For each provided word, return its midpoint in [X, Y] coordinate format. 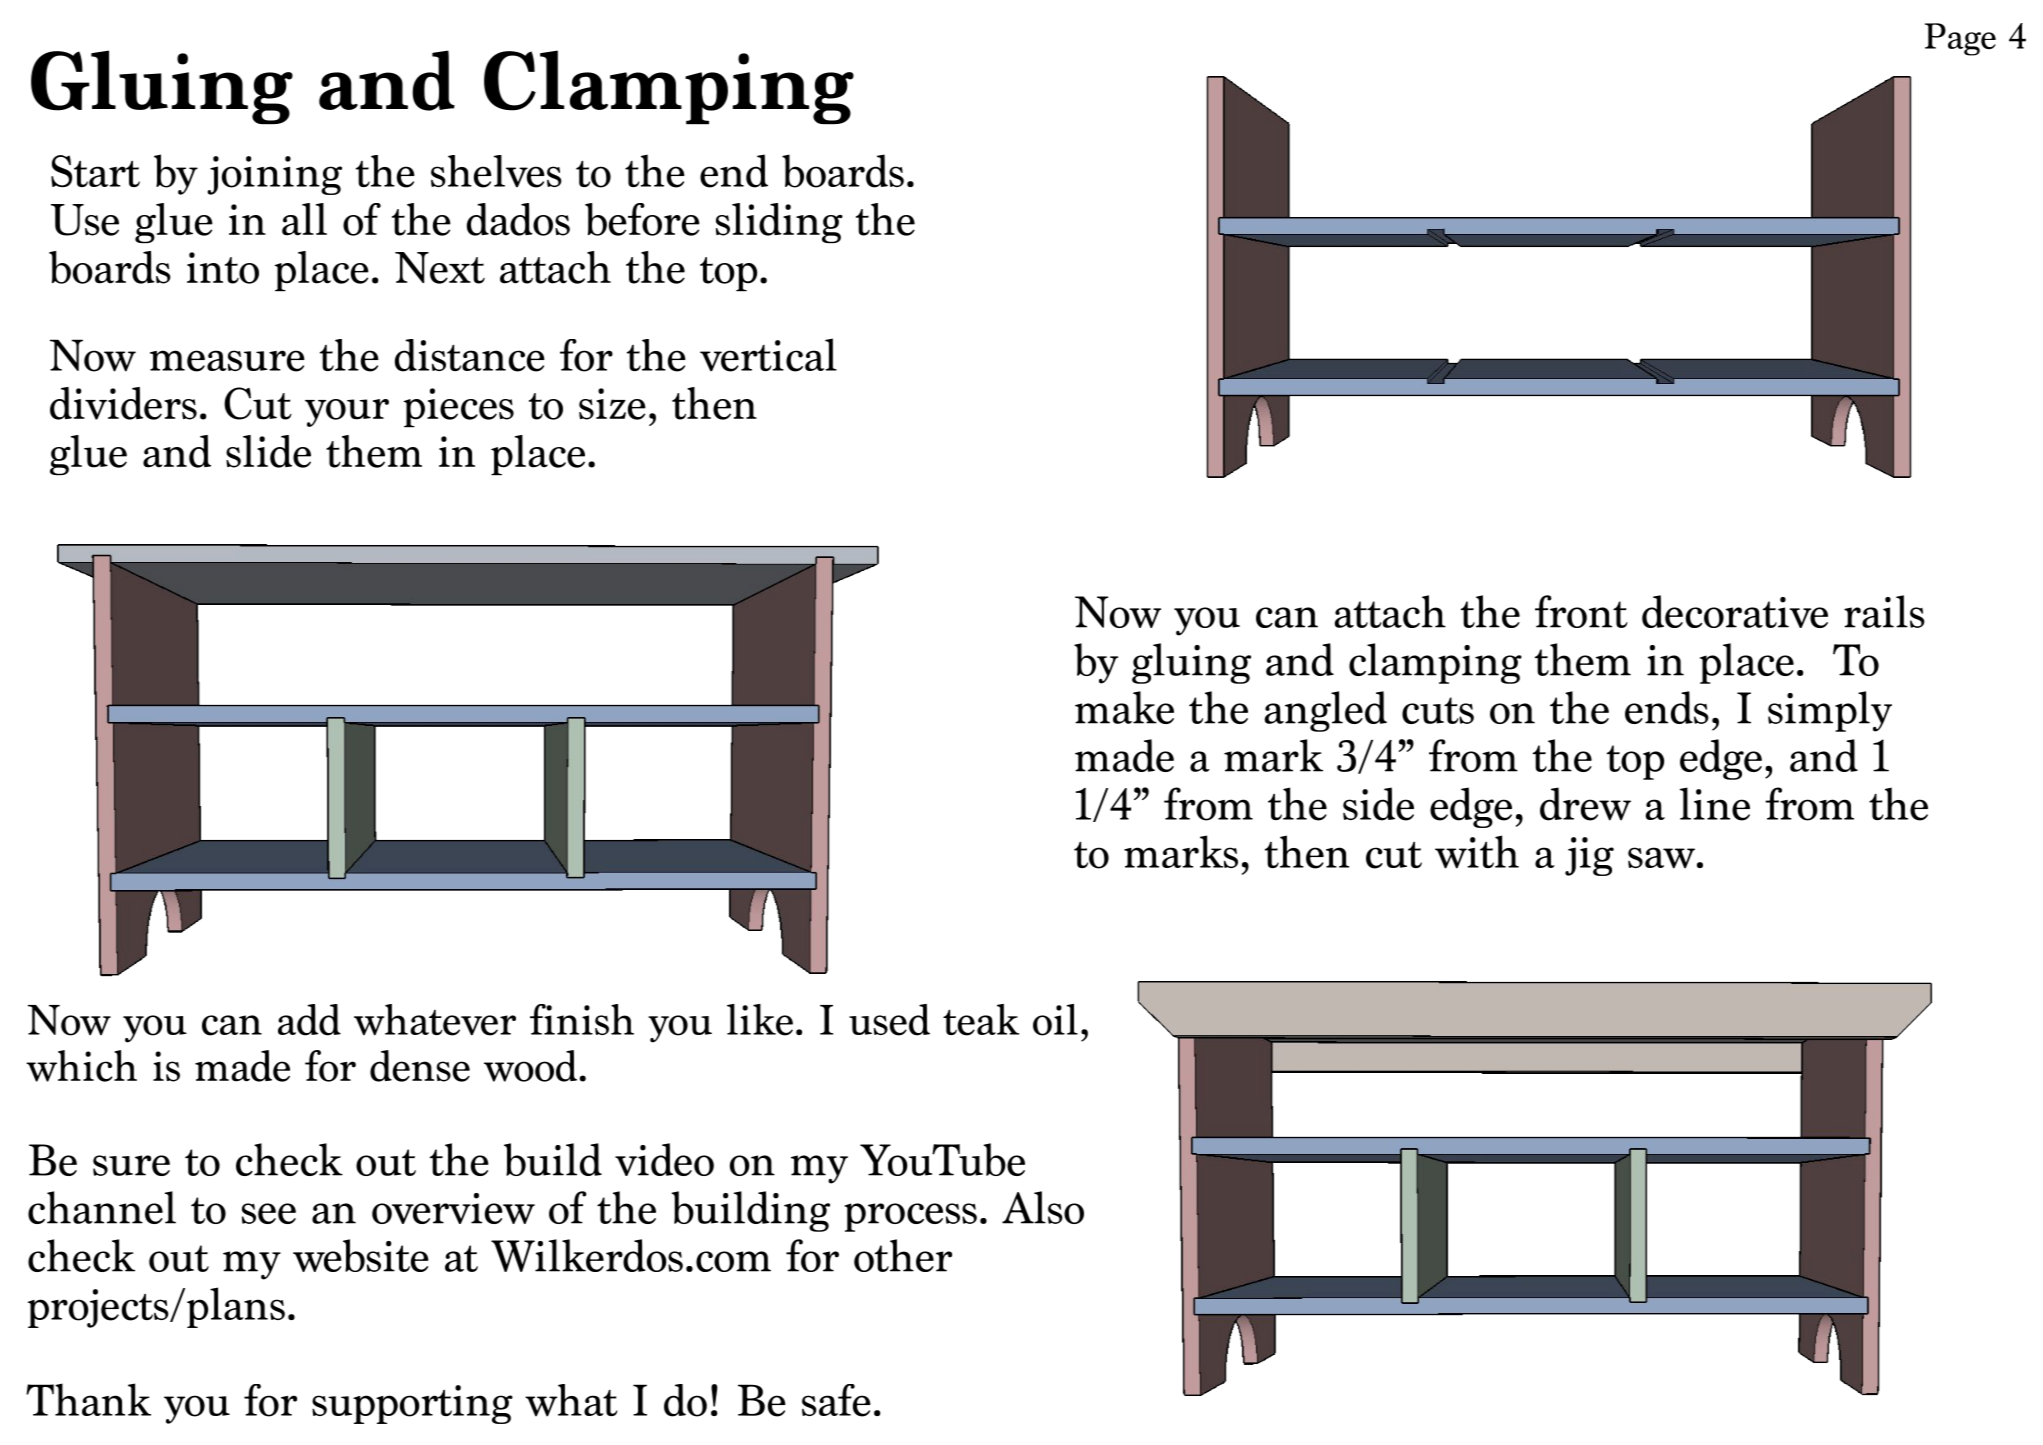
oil [1055, 1020]
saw [1661, 858]
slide [268, 451]
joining [274, 175]
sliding [779, 223]
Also [1043, 1207]
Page [1960, 39]
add [309, 1020]
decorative [1735, 611]
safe [836, 1400]
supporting [412, 1404]
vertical [768, 355]
